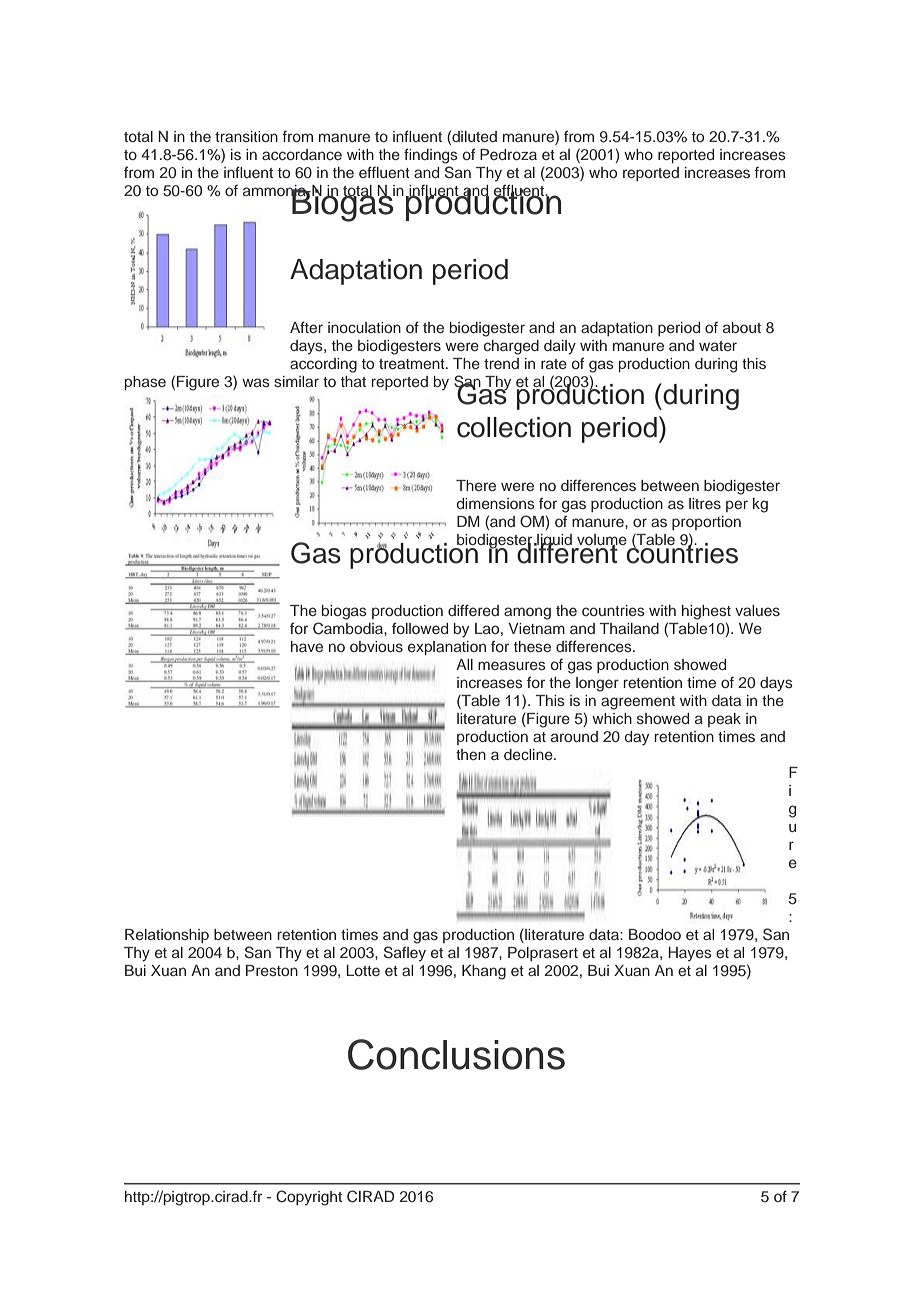 The image size is (924, 1308). I want to click on findings, so click(431, 156).
